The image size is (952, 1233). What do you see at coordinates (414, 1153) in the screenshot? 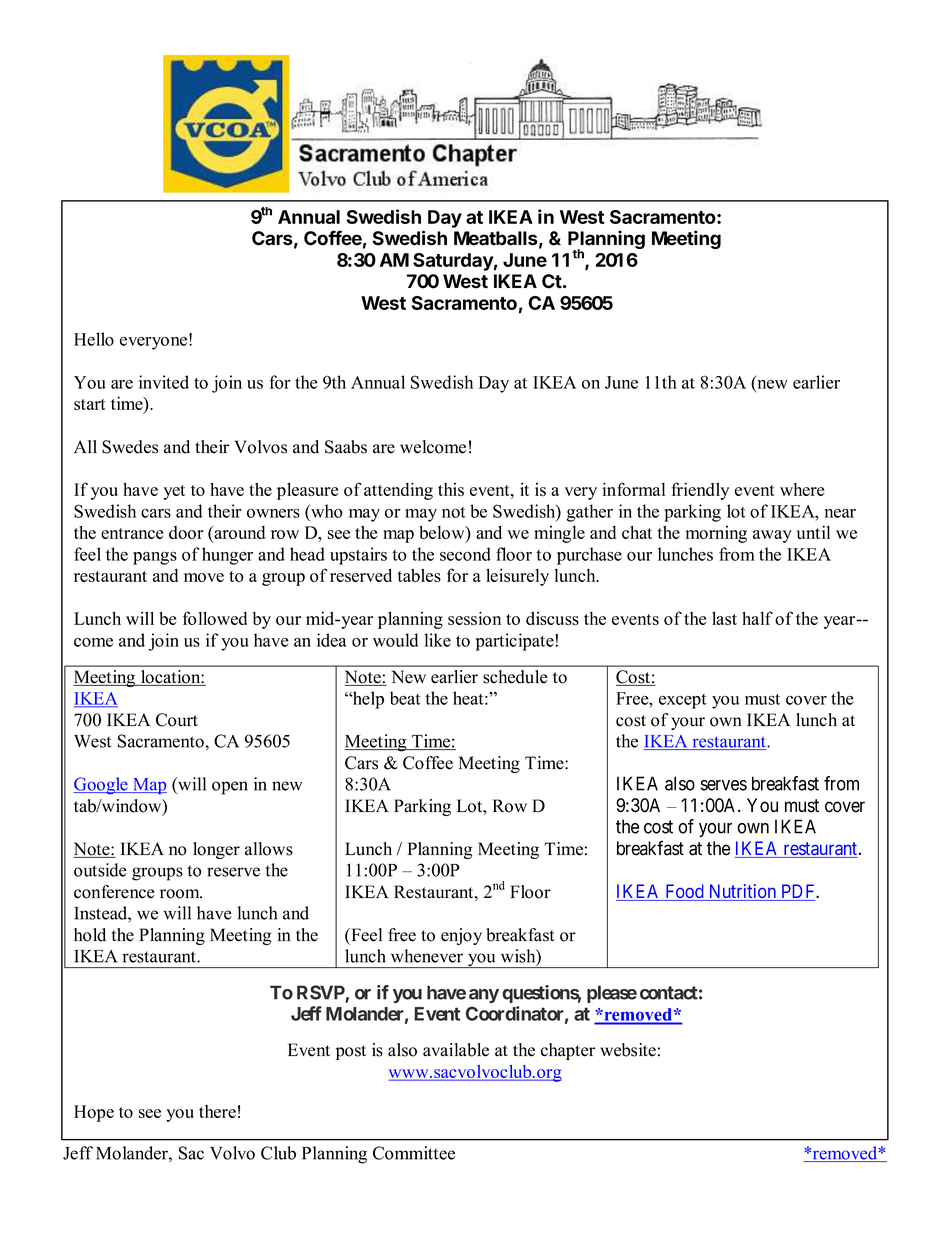
I see `Committee` at bounding box center [414, 1153].
